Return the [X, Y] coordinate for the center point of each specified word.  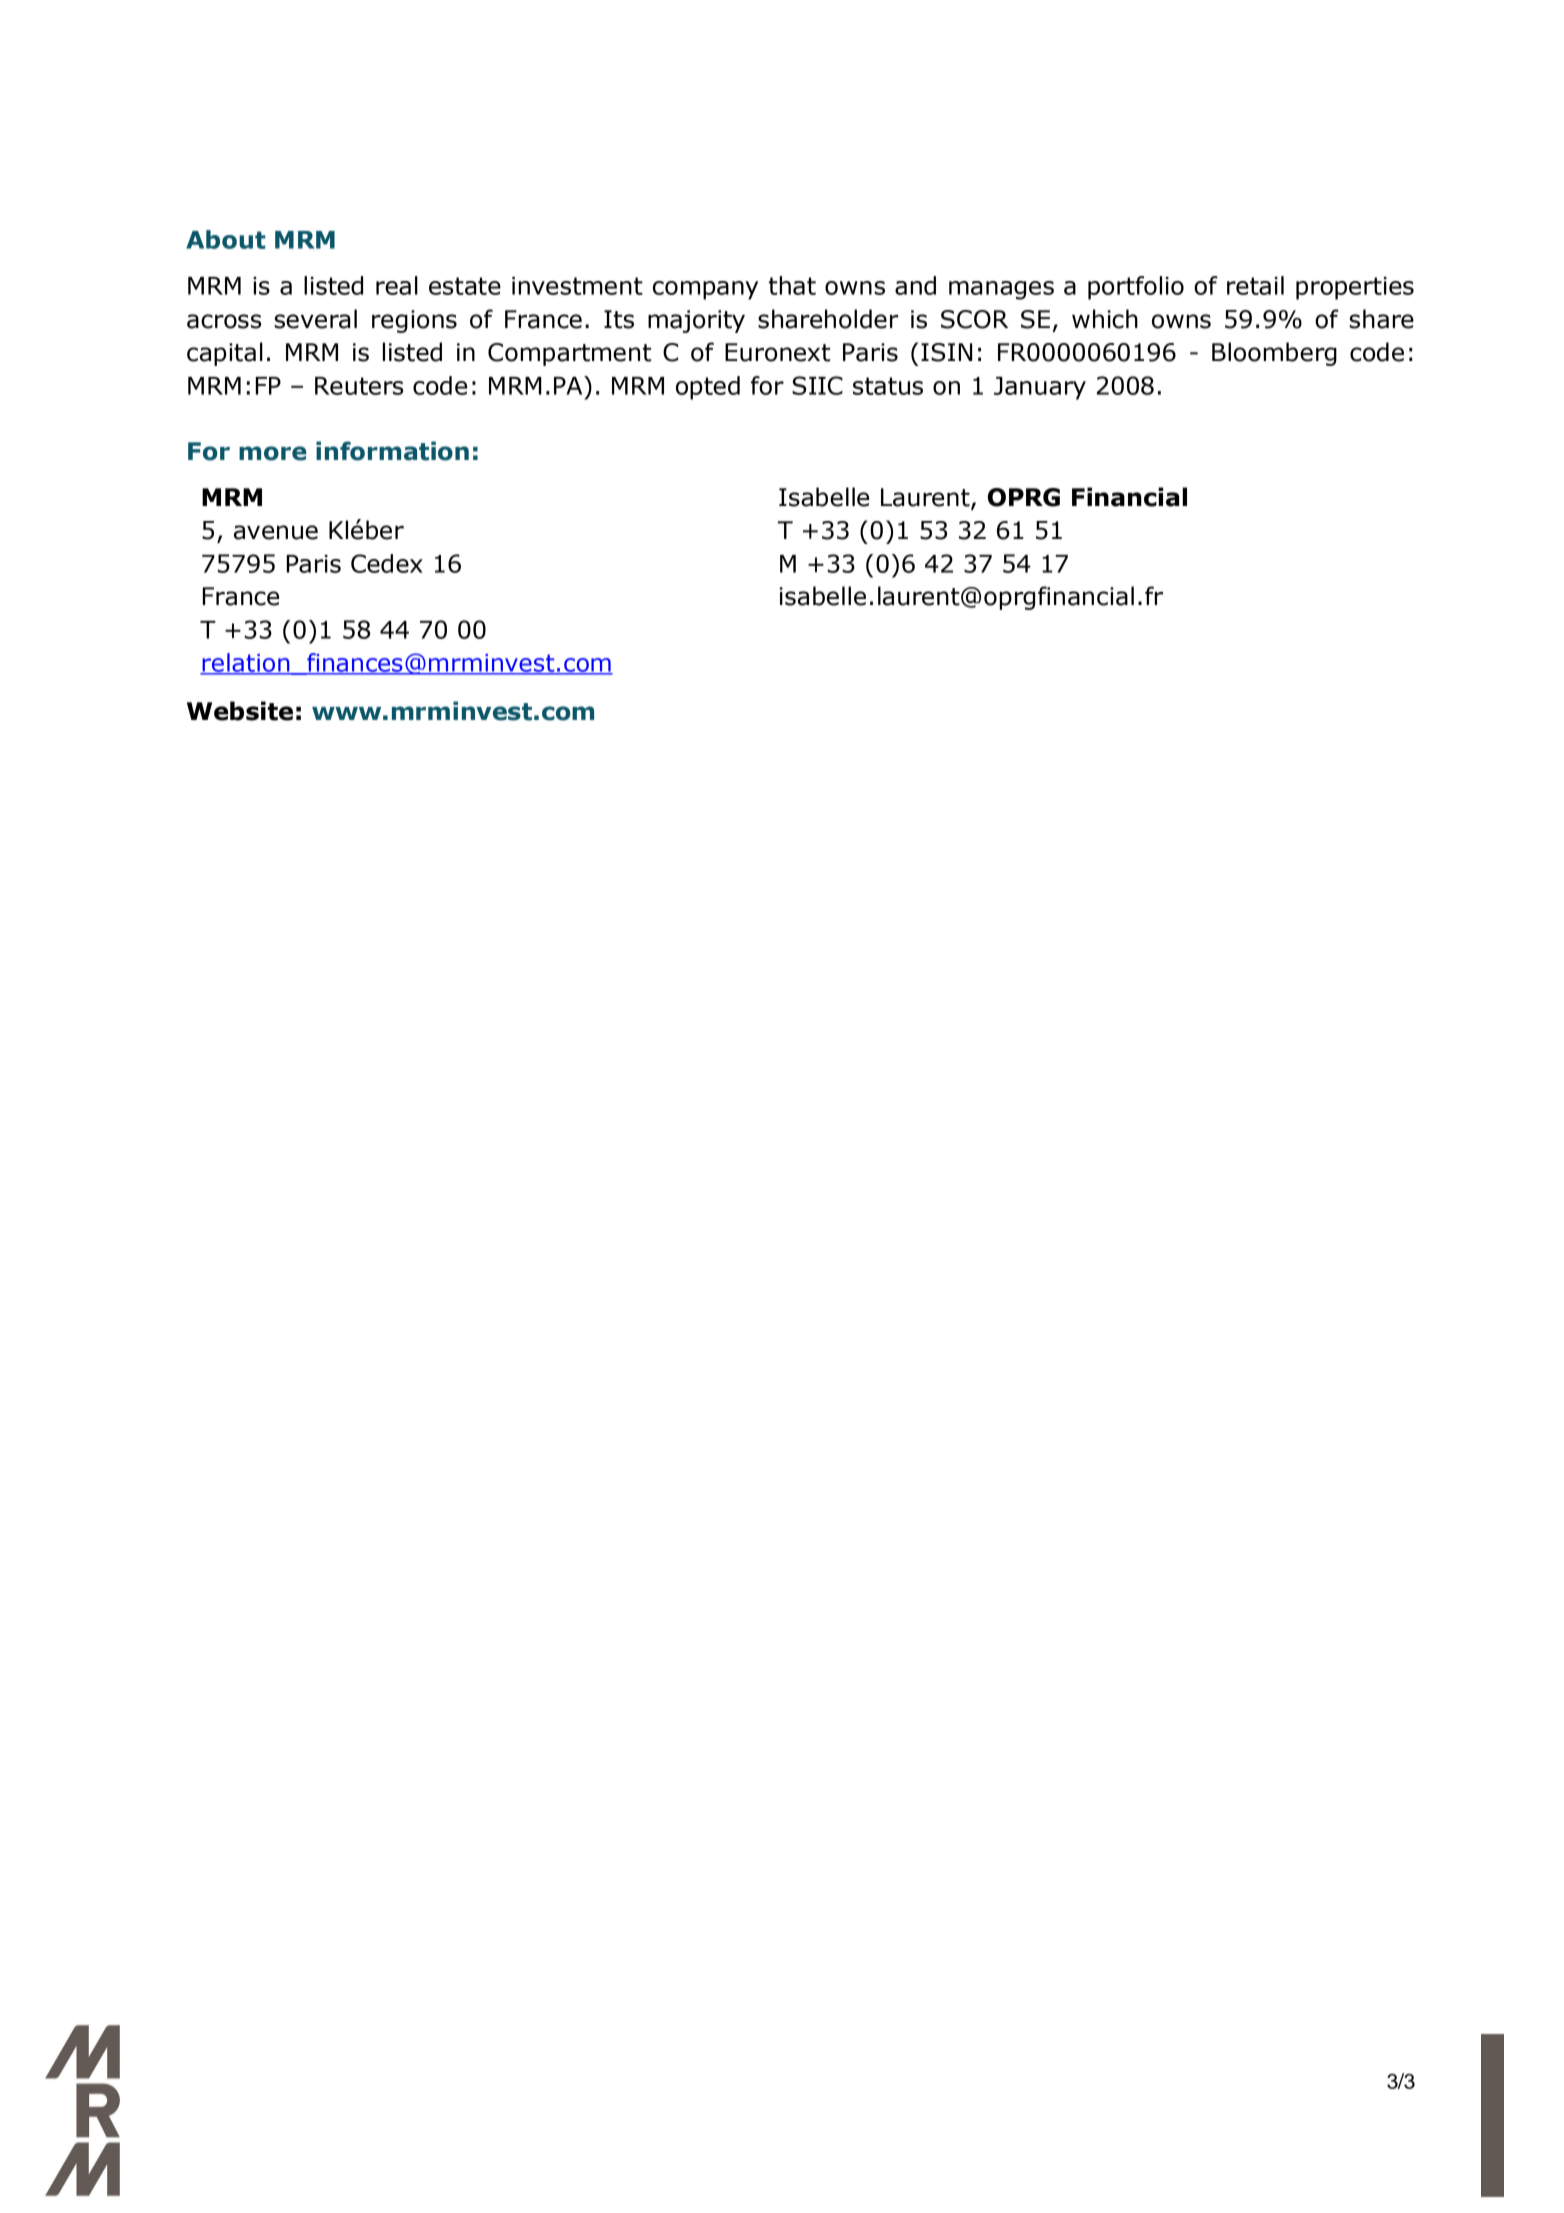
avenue [276, 532]
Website [240, 711]
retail [1255, 285]
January [1040, 388]
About [225, 239]
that [792, 285]
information [392, 451]
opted [708, 388]
